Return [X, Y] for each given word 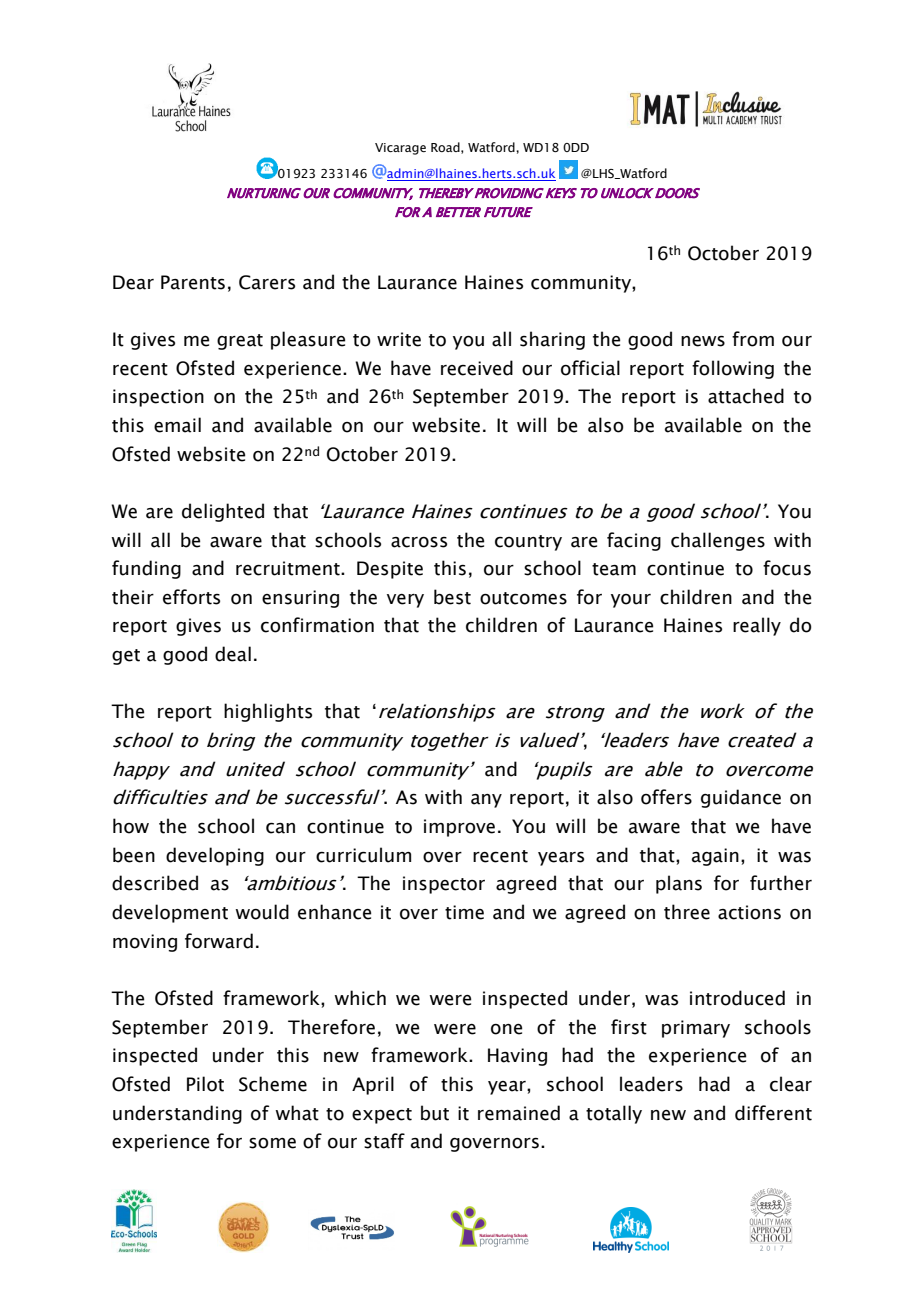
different [773, 1113]
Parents [193, 282]
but [435, 1113]
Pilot [205, 1084]
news [703, 341]
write [399, 339]
